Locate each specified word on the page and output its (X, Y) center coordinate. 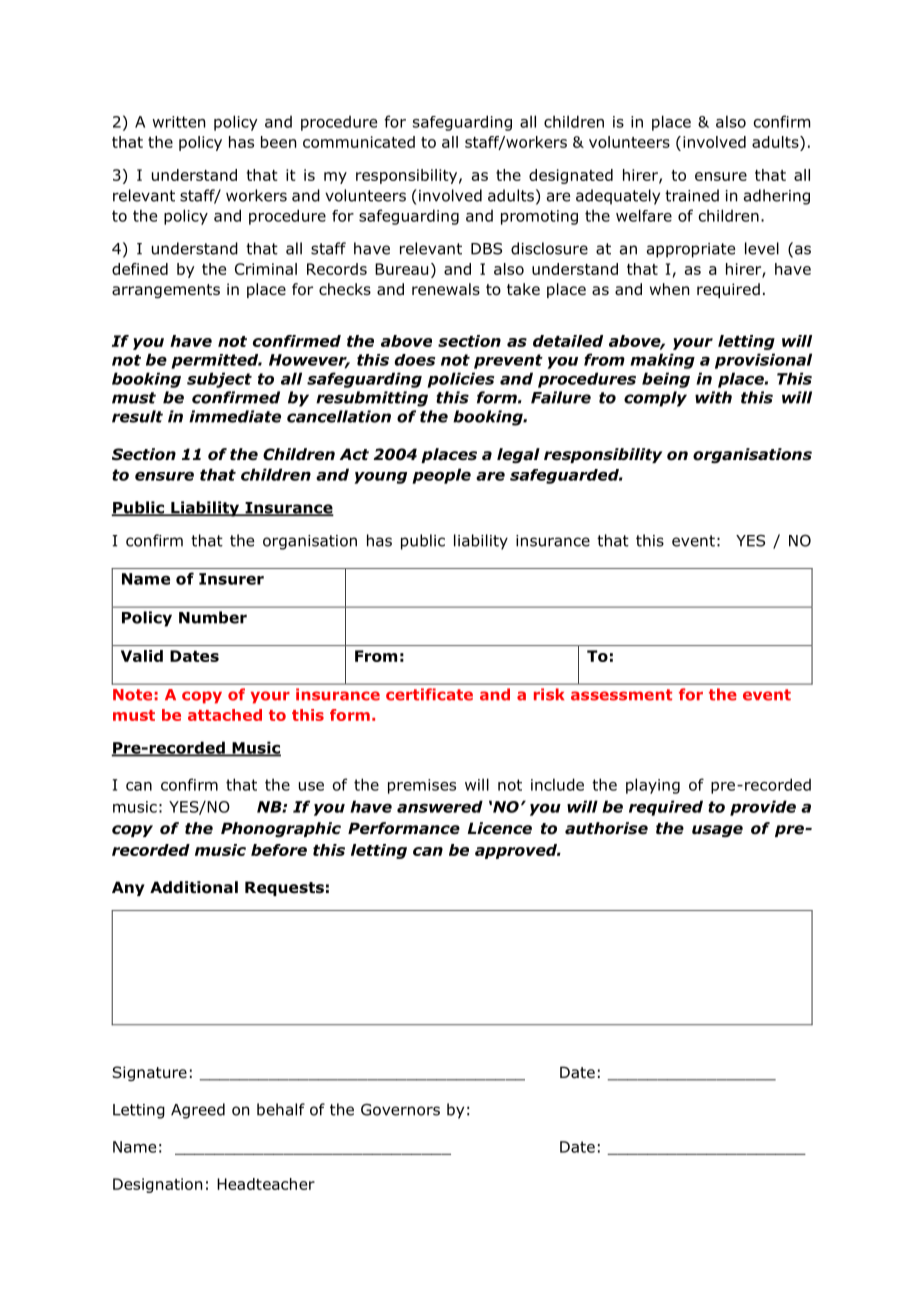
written (178, 122)
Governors (400, 1110)
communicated (359, 142)
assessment (621, 695)
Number (213, 617)
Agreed (198, 1111)
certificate (429, 694)
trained (692, 195)
